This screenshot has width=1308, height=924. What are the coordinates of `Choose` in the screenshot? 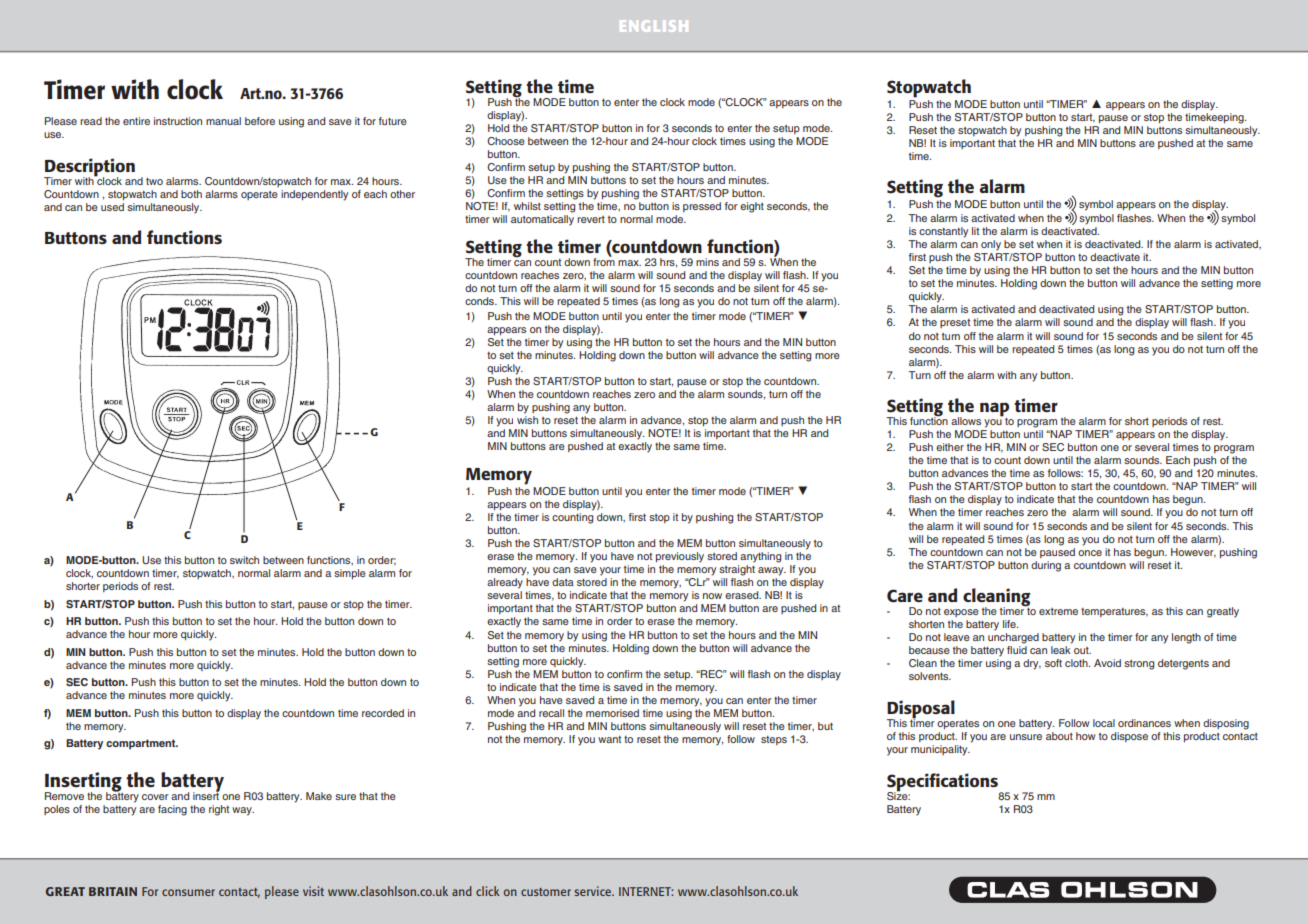 It's located at (506, 141).
